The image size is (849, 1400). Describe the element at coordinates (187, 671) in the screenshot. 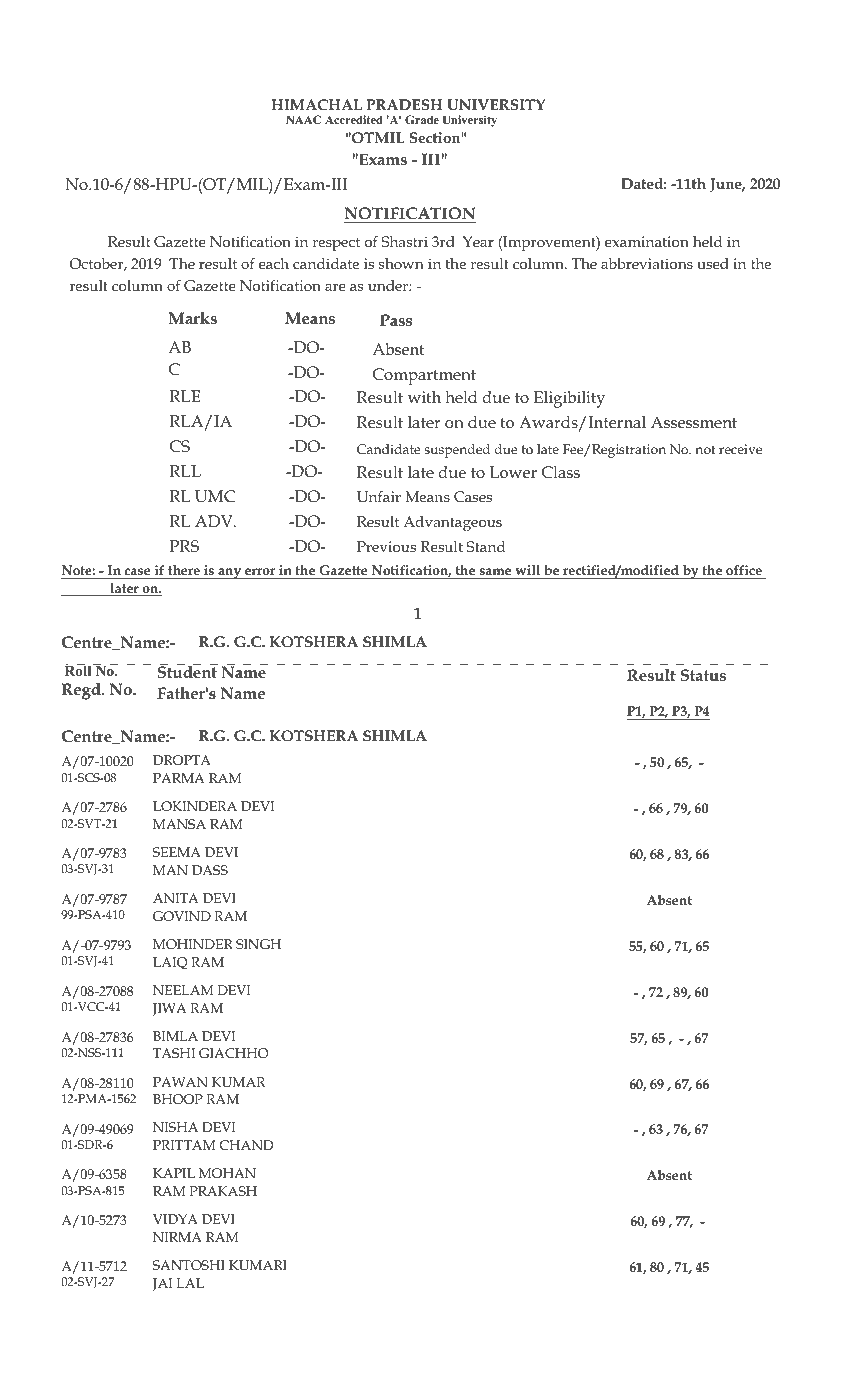

I see `Student` at that location.
